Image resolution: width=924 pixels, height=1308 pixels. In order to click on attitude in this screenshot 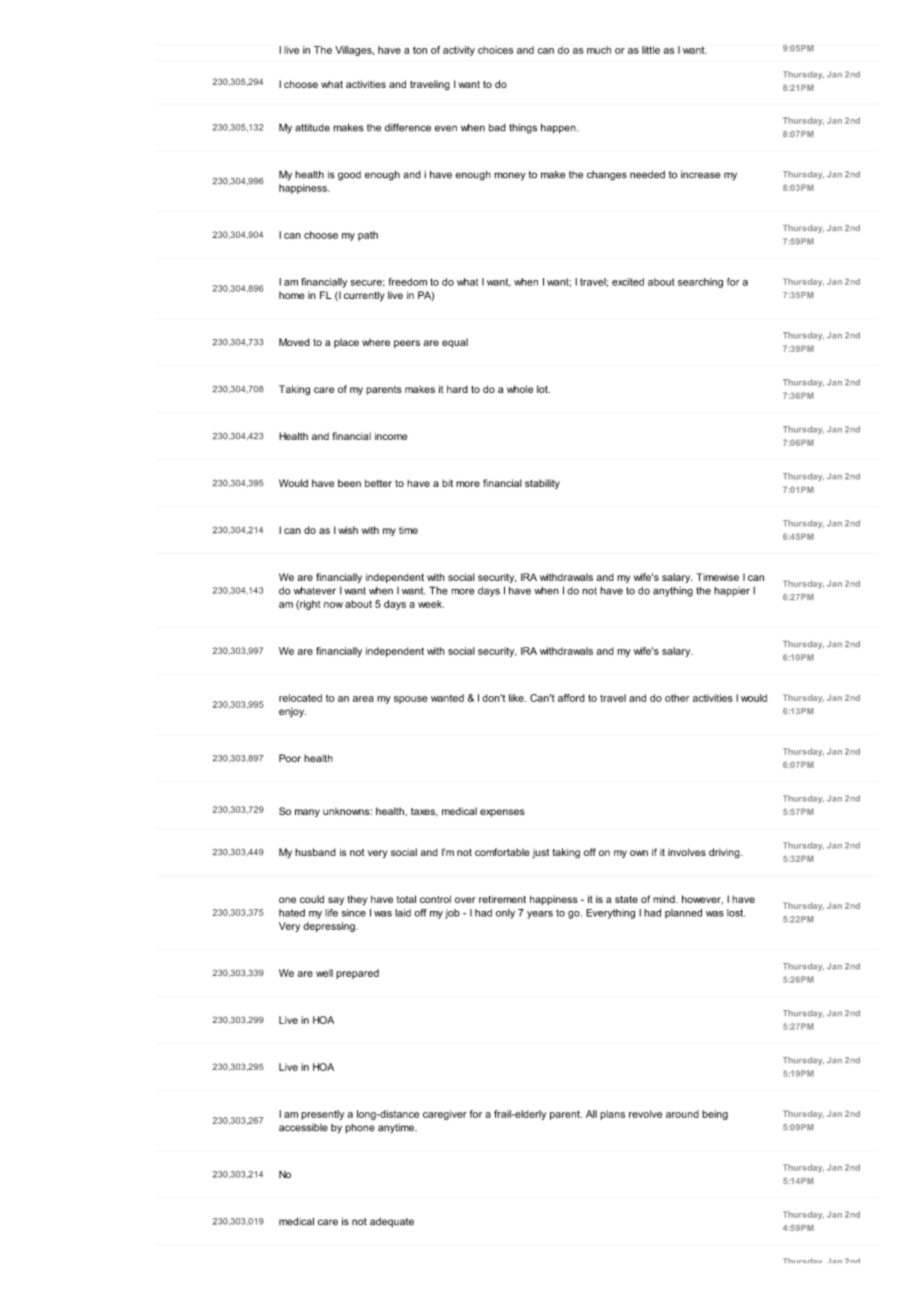, I will do `click(312, 128)`.
